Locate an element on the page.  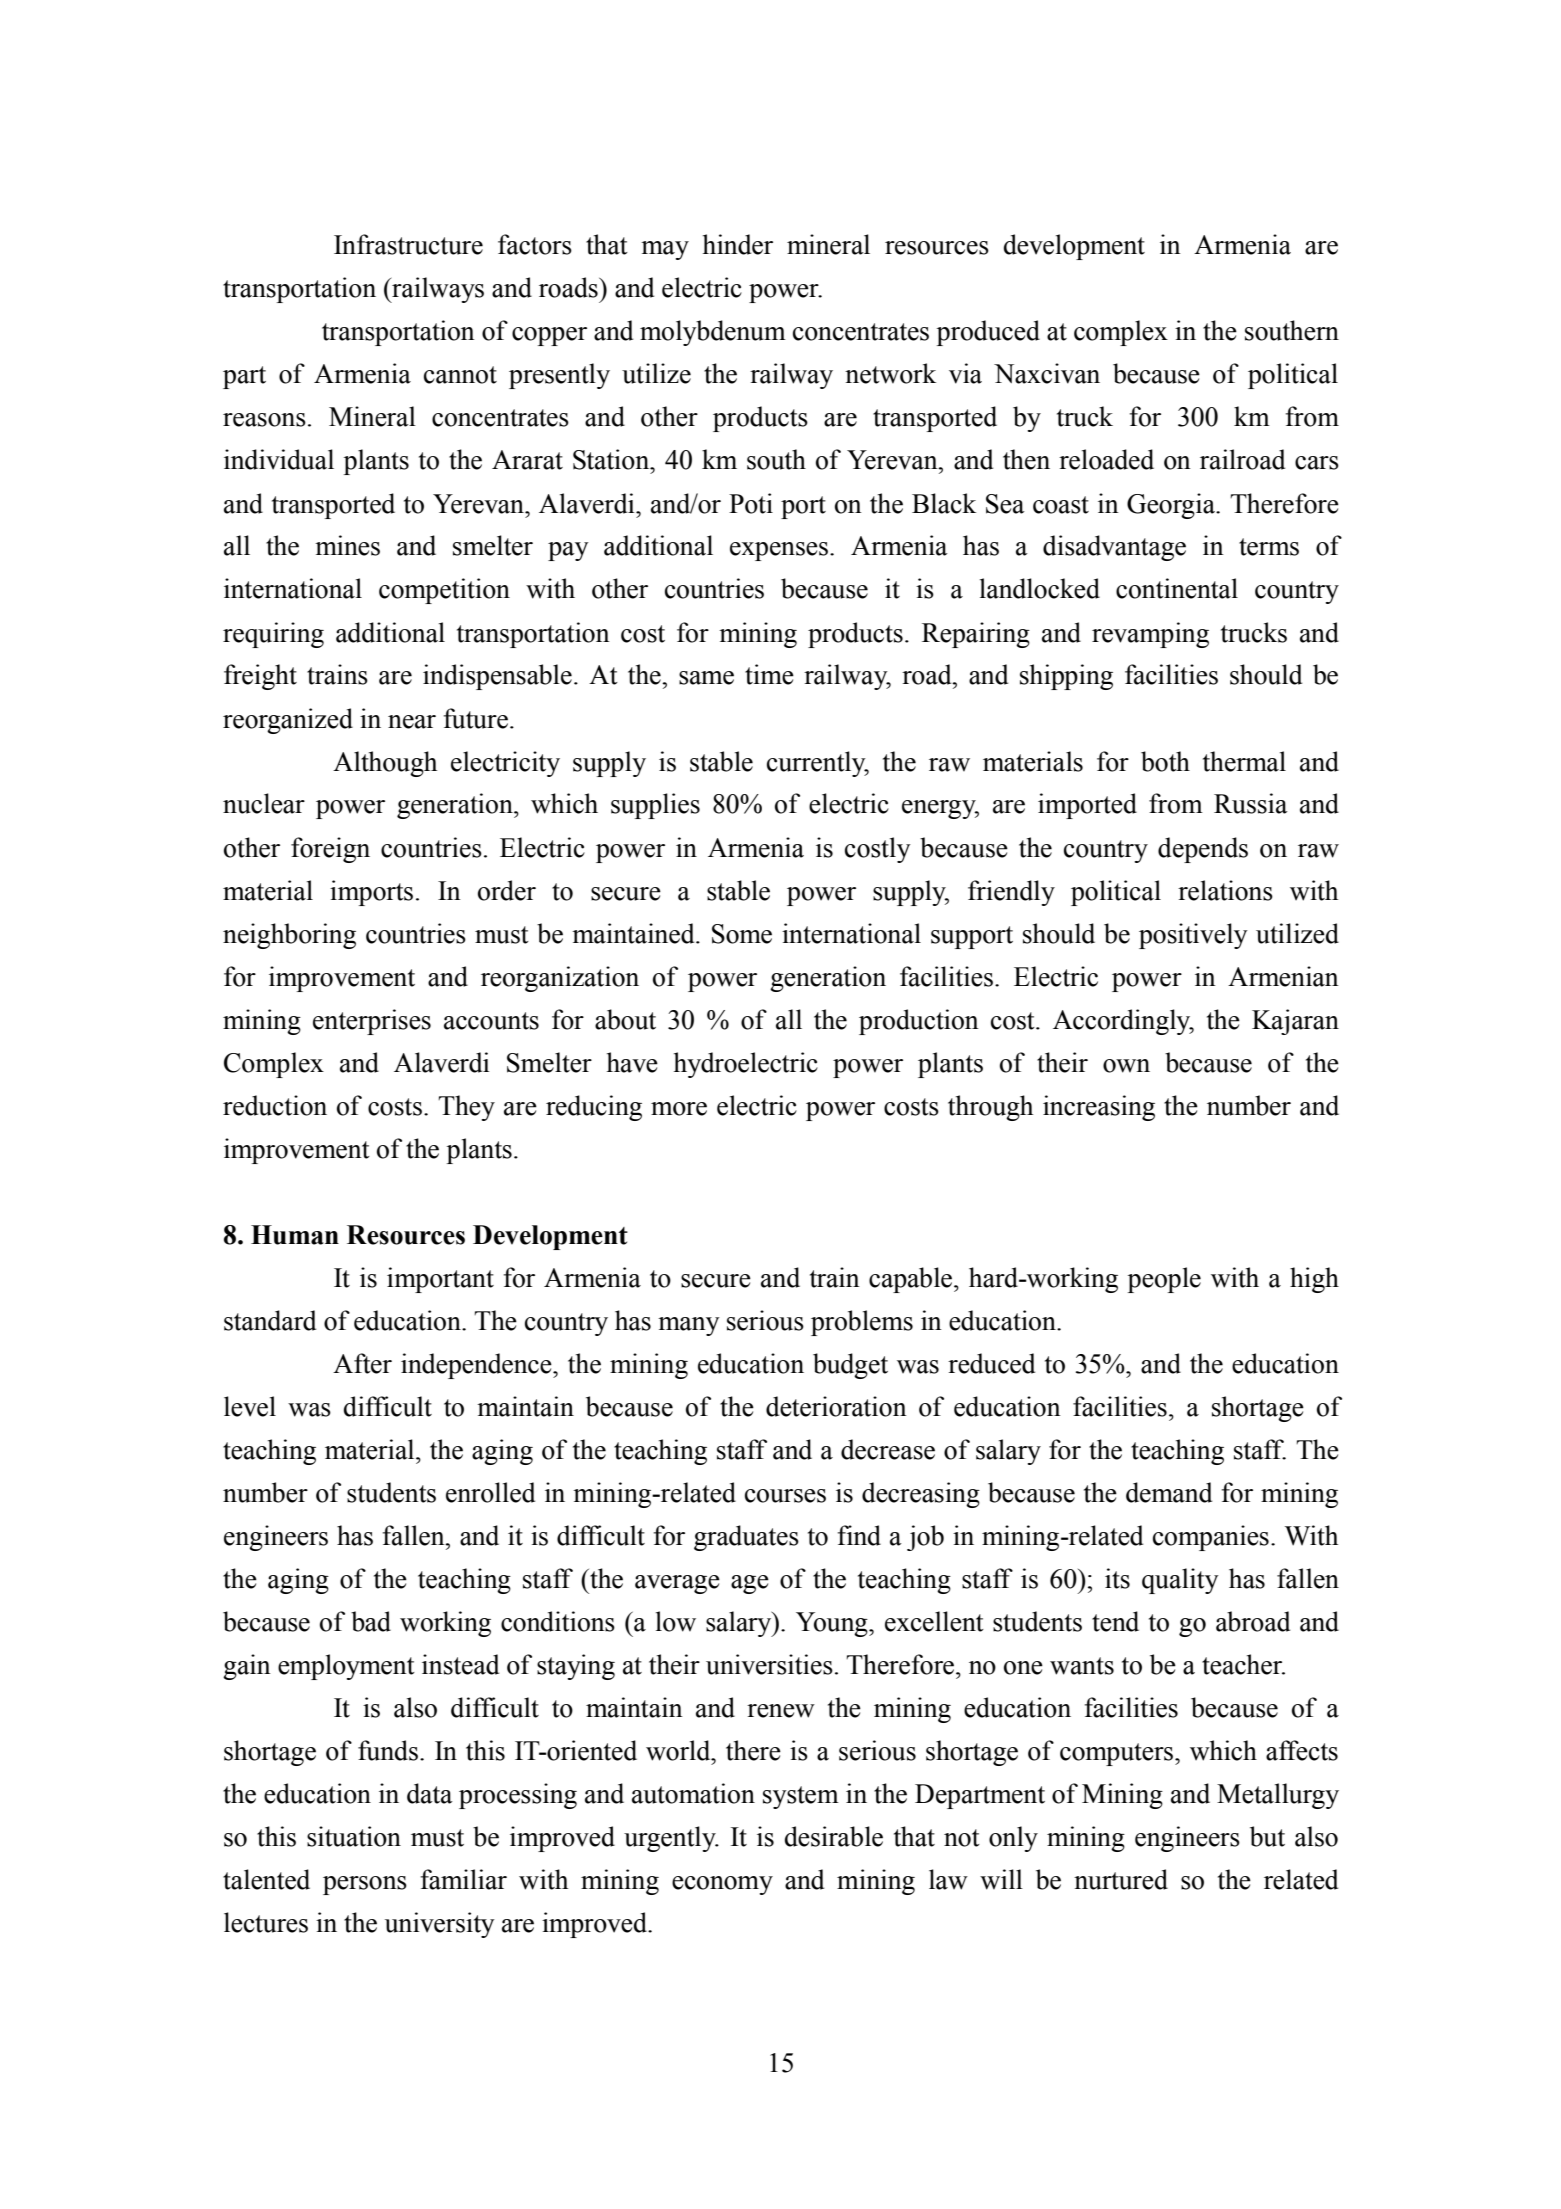
own is located at coordinates (1126, 1066).
